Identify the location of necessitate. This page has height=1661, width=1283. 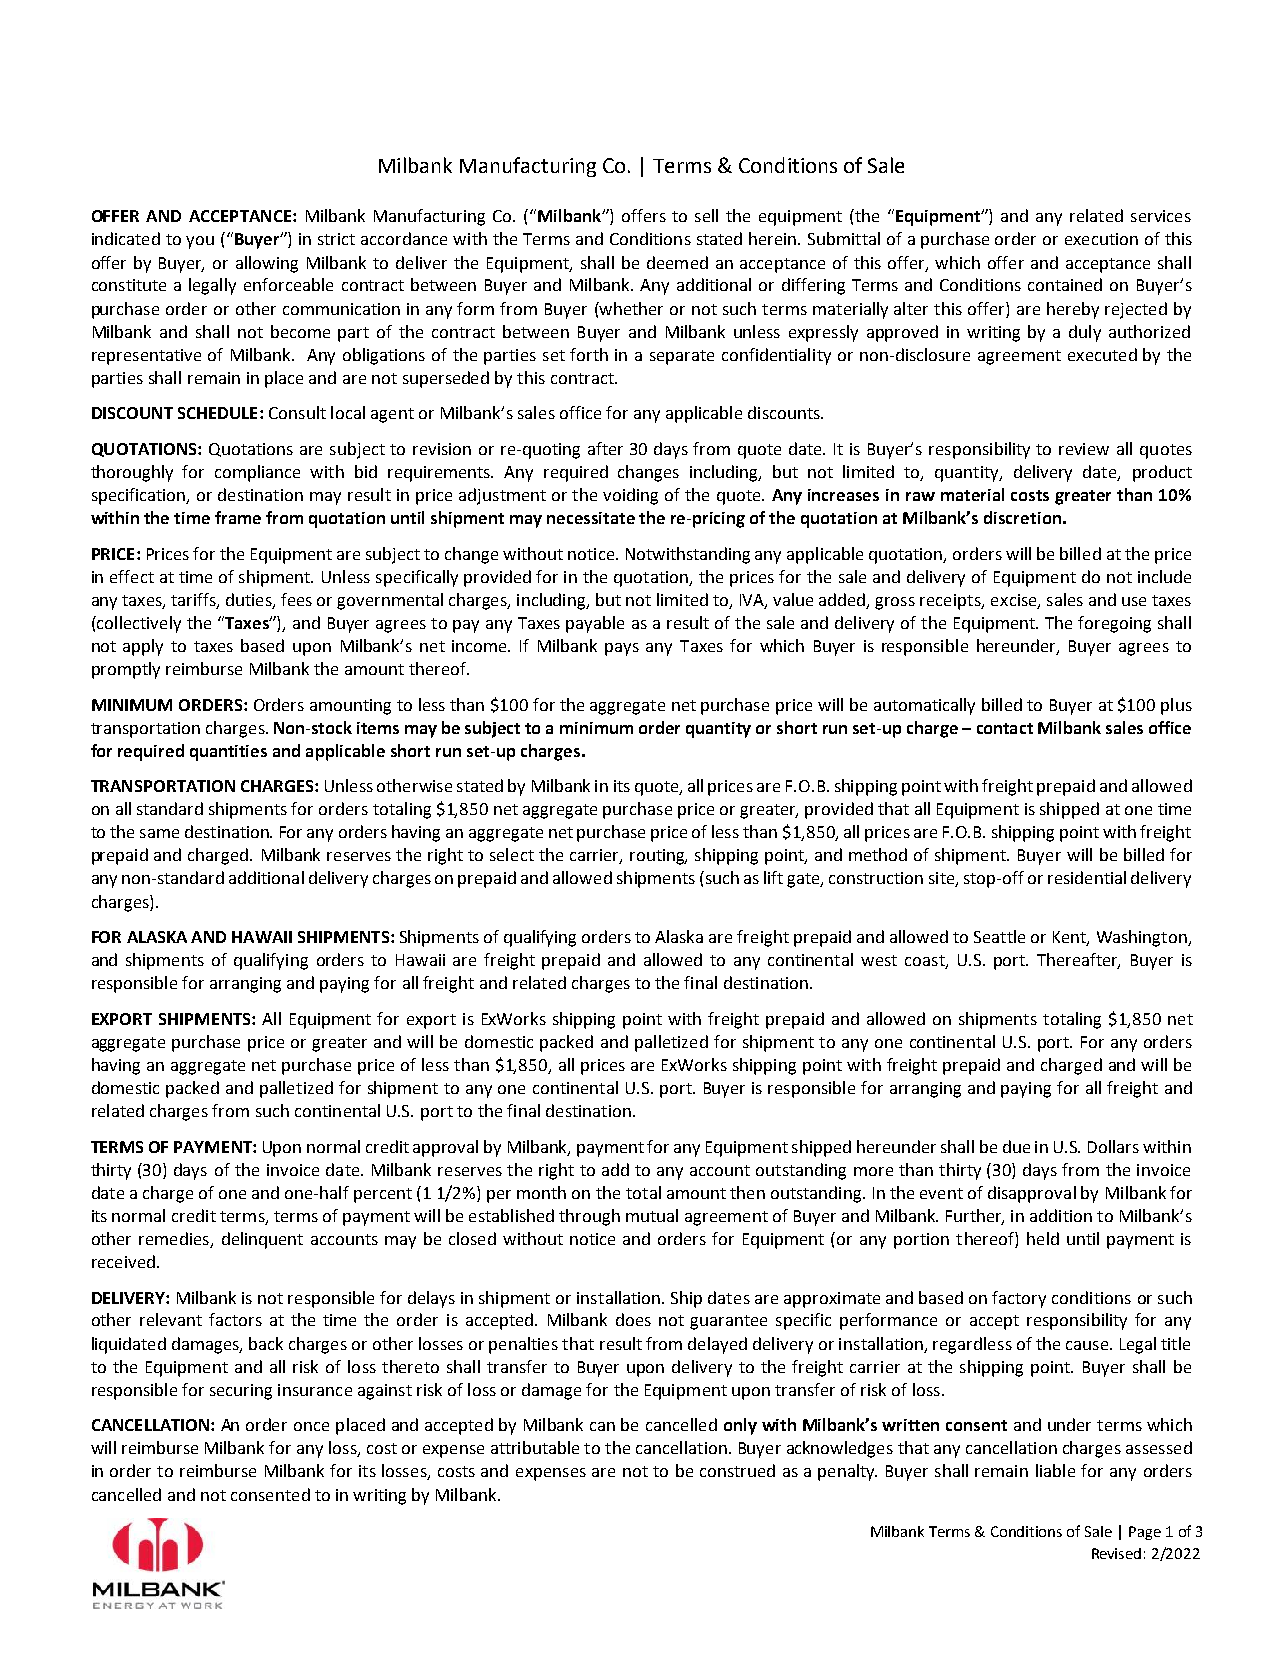
(591, 518).
